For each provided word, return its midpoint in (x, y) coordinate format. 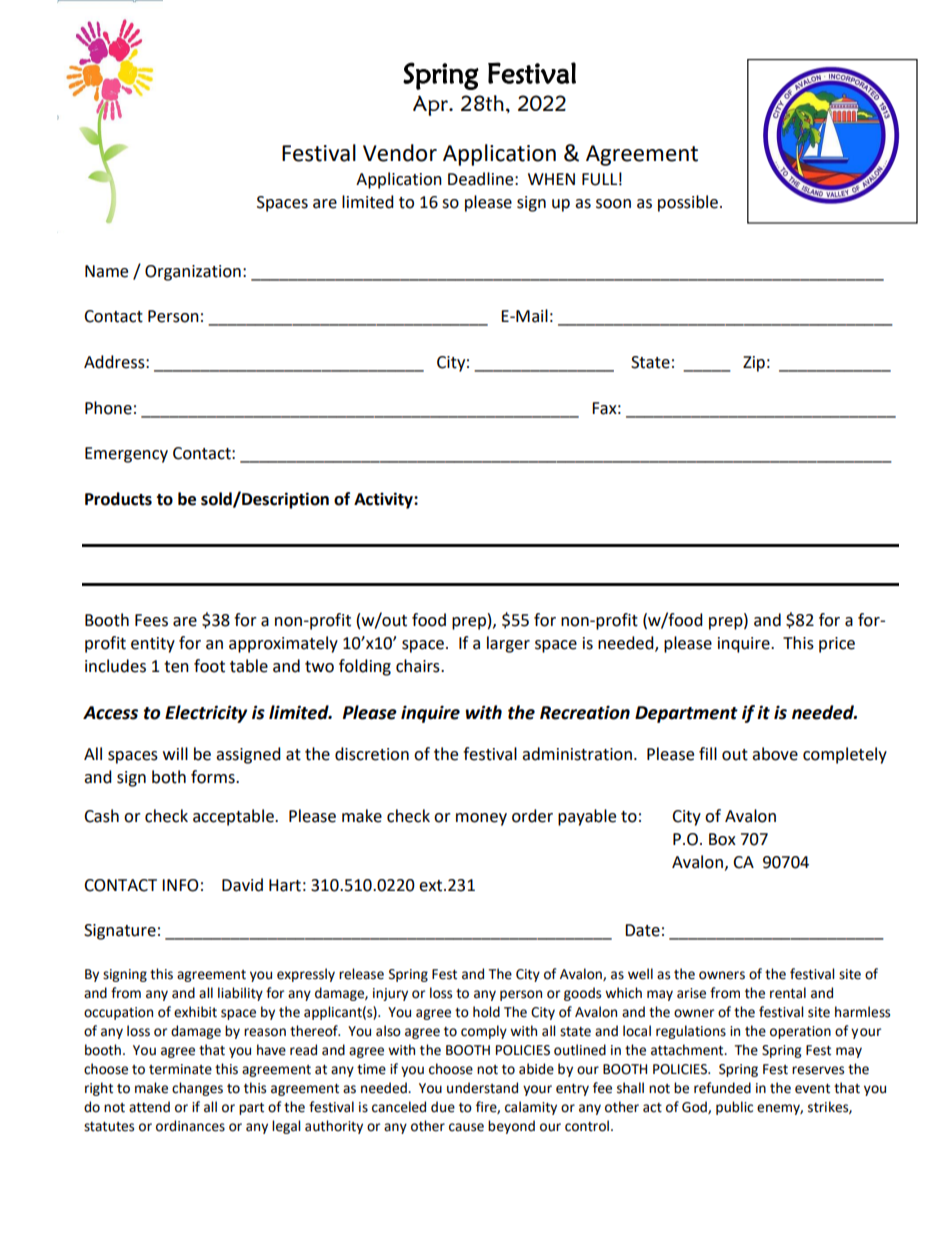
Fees (151, 620)
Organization (193, 273)
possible (688, 203)
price (837, 645)
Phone (108, 408)
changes (197, 1089)
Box (722, 839)
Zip (754, 364)
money (481, 819)
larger (508, 644)
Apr (431, 105)
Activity (384, 500)
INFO (180, 885)
